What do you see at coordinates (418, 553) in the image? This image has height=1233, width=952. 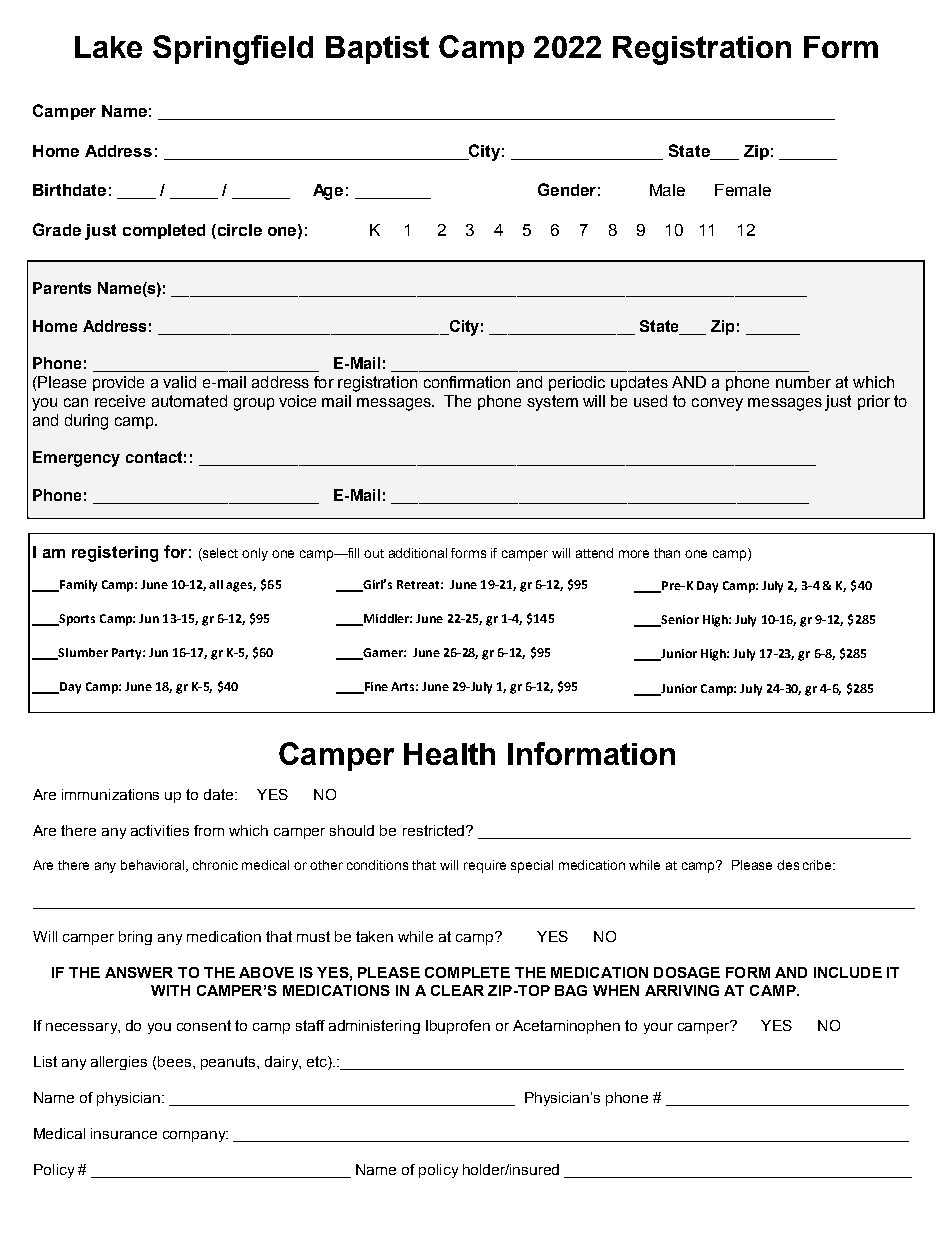 I see `additional` at bounding box center [418, 553].
